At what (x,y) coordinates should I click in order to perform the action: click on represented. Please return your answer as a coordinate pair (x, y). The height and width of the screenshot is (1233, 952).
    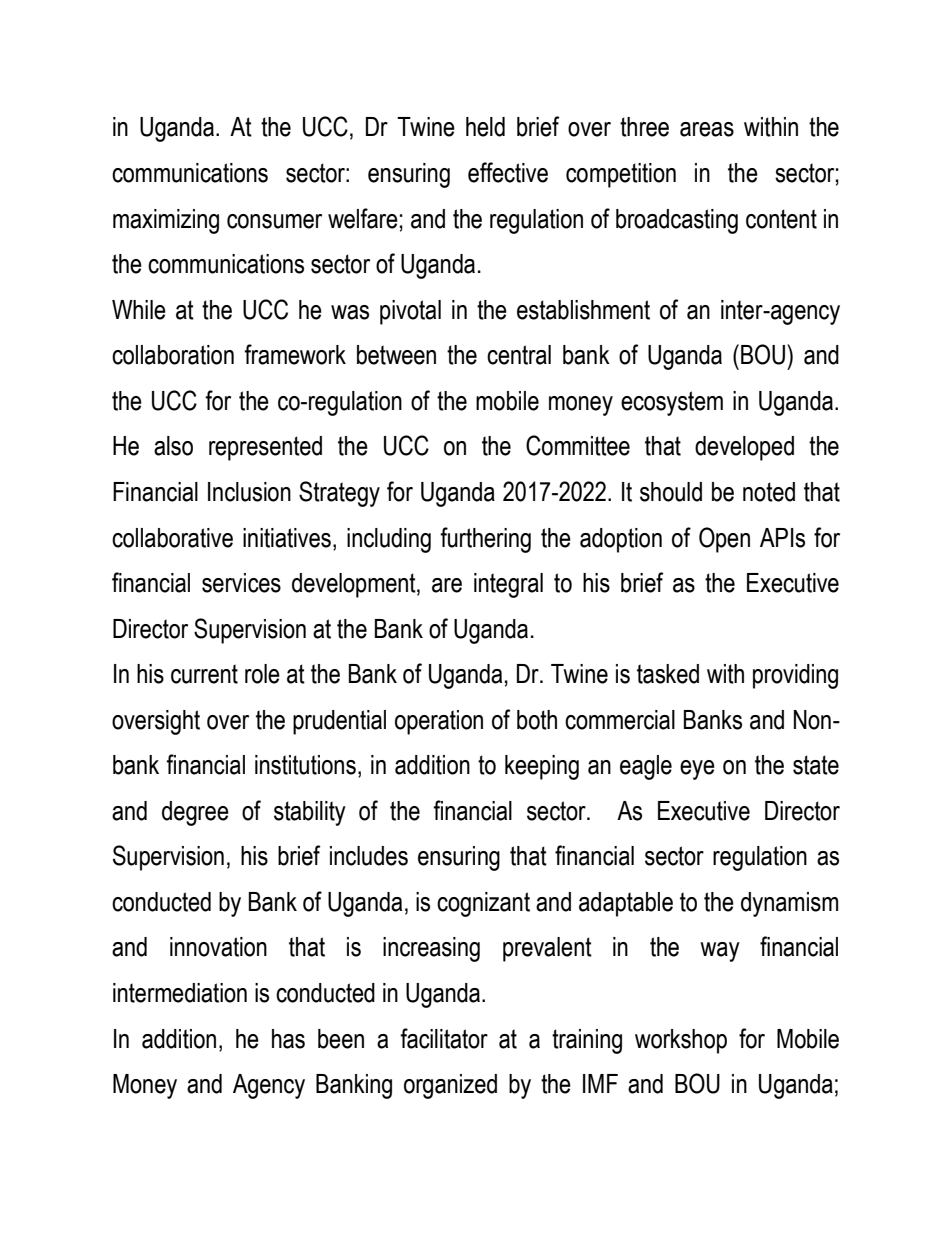
    Looking at the image, I should click on (265, 448).
